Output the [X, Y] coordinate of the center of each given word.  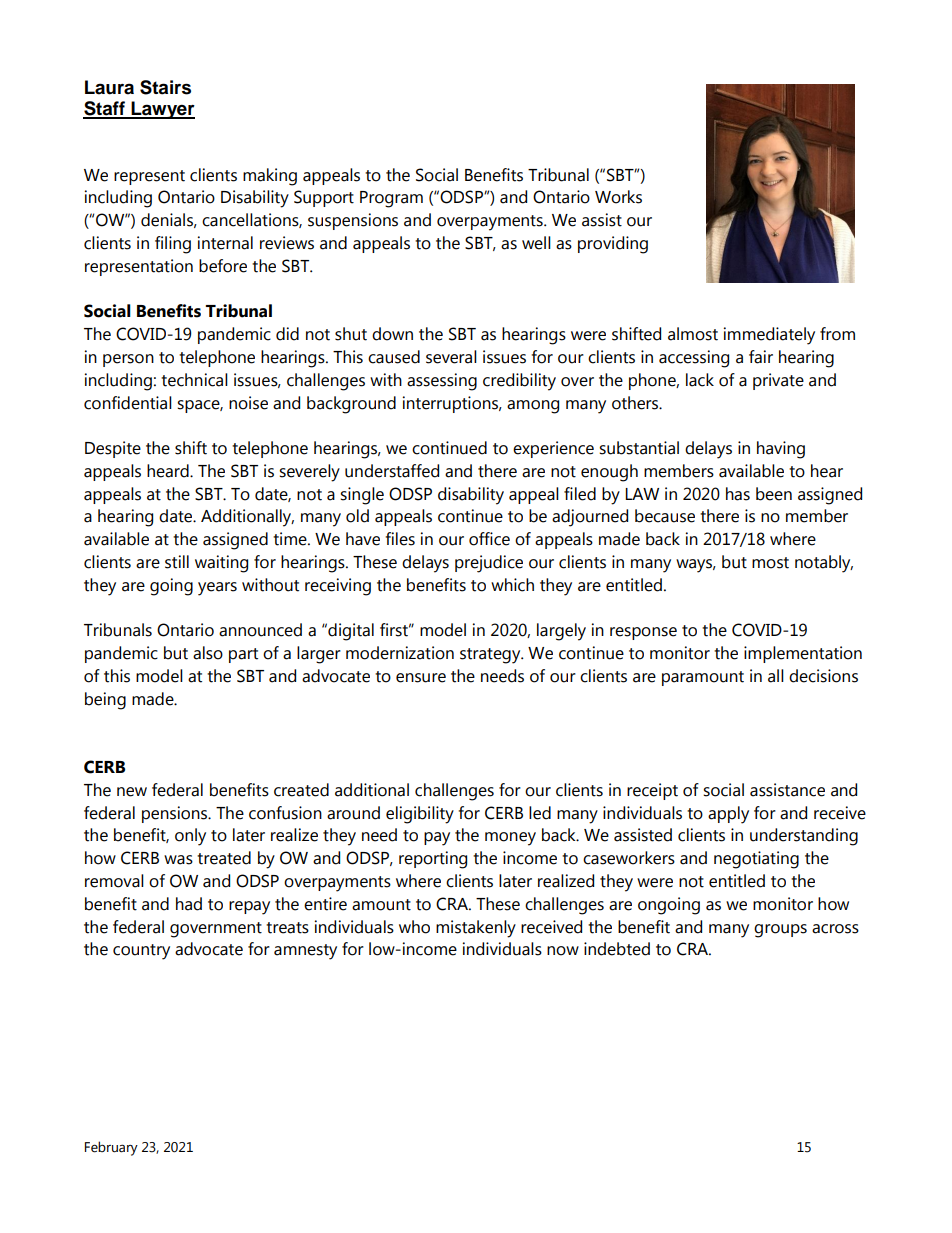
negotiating [756, 860]
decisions [823, 676]
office [489, 539]
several [451, 357]
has [738, 494]
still [177, 562]
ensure [421, 678]
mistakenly [476, 929]
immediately [769, 336]
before [223, 266]
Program [391, 199]
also [208, 653]
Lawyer [162, 110]
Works [618, 197]
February [111, 1148]
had [189, 904]
